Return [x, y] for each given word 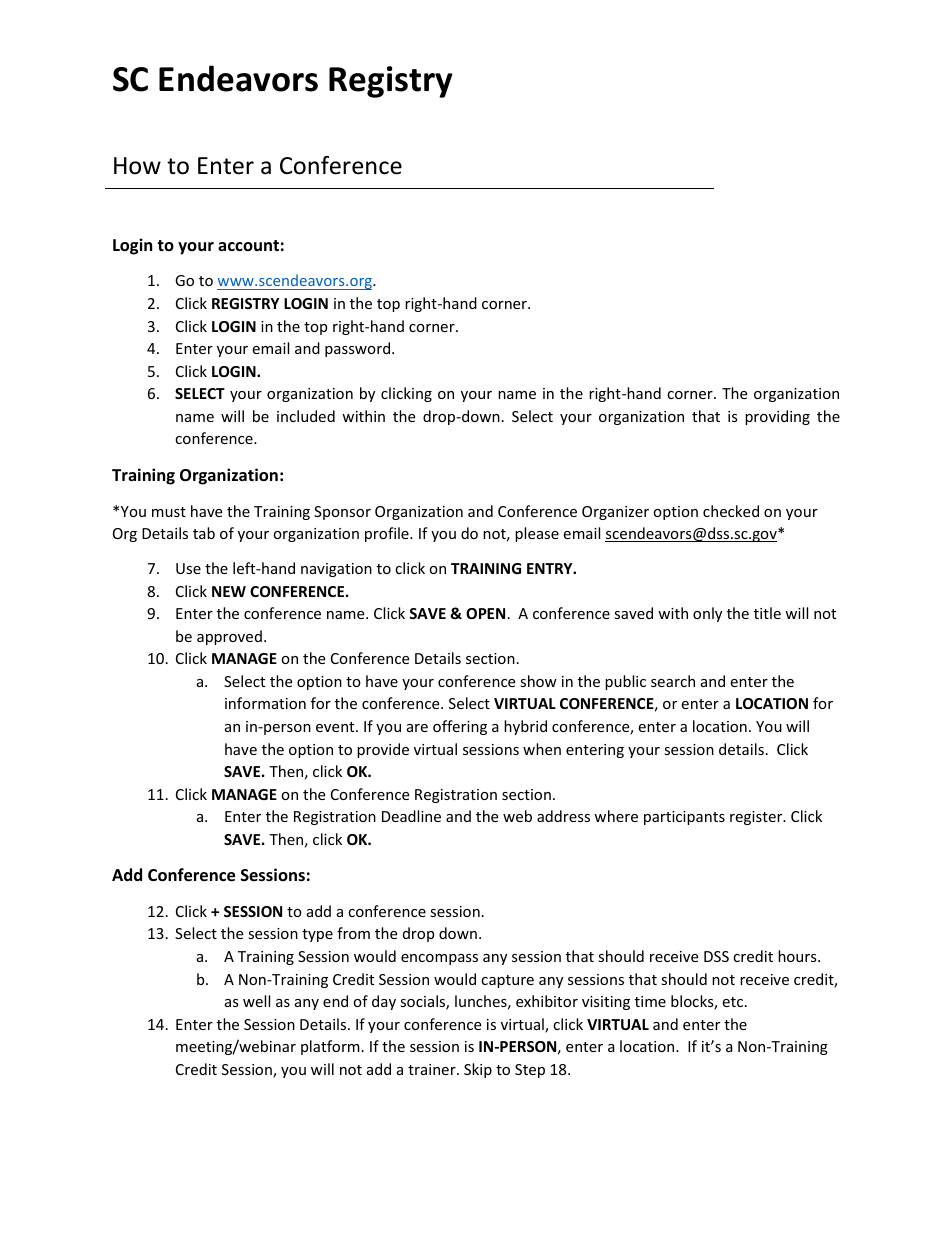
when [542, 749]
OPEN [485, 613]
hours [798, 956]
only [707, 614]
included [306, 416]
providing [777, 417]
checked [731, 511]
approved [229, 637]
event [336, 727]
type [317, 935]
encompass [439, 959]
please [537, 534]
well [256, 1001]
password [359, 349]
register [757, 818]
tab [204, 533]
